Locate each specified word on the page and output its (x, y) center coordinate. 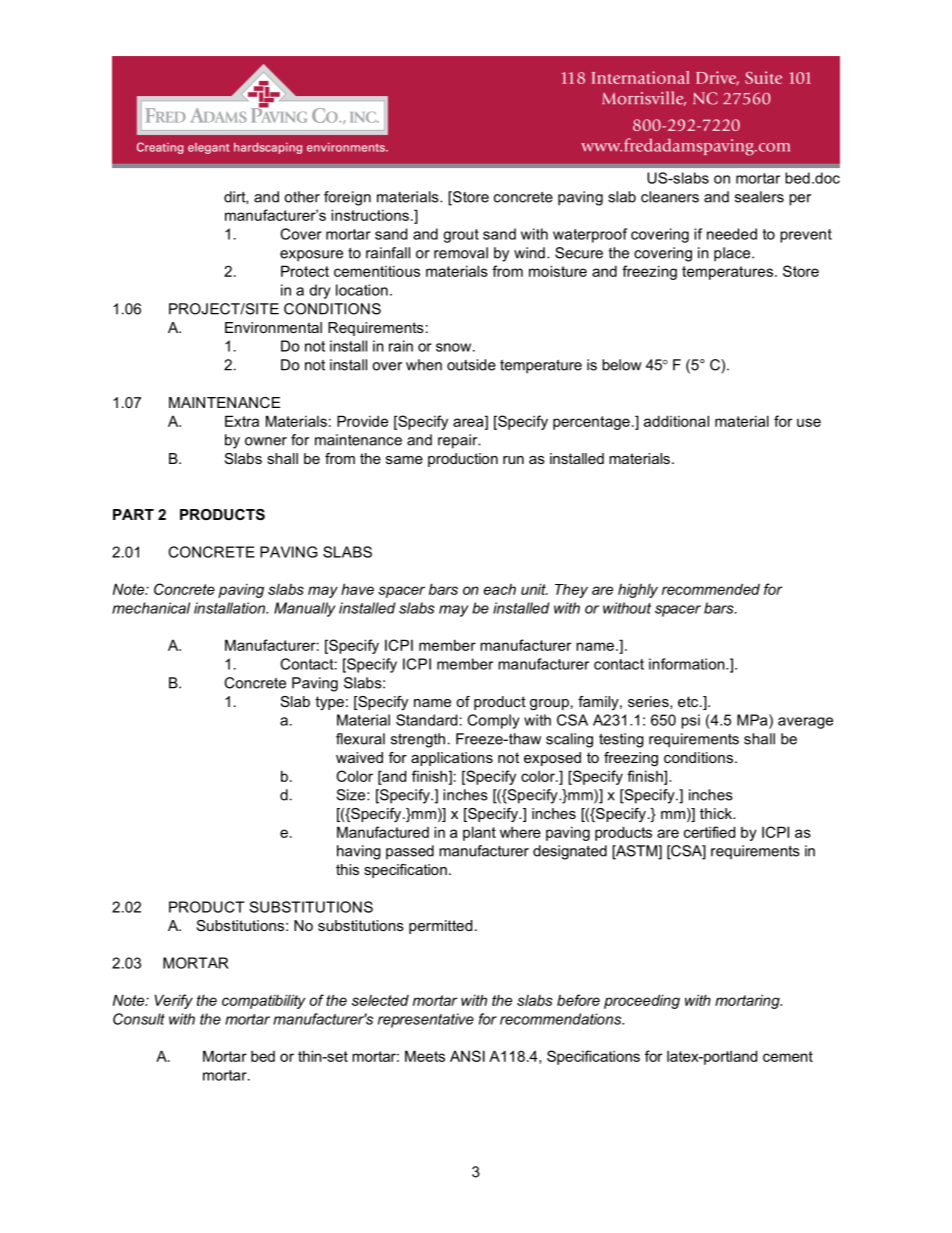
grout (461, 236)
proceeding (642, 1001)
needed (732, 234)
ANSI (467, 1056)
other (302, 197)
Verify (173, 1001)
